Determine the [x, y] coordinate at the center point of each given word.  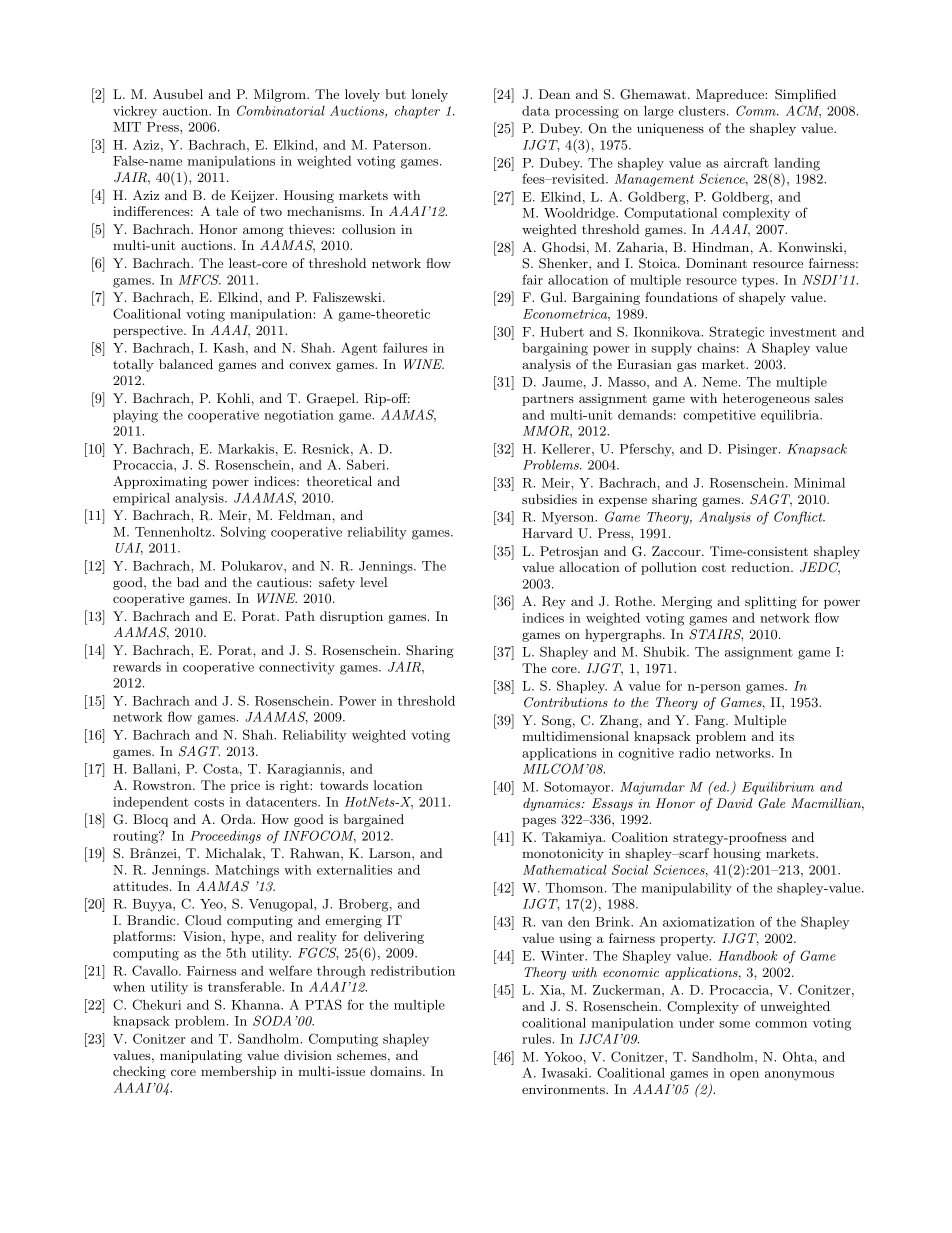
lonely [430, 95]
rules [538, 1039]
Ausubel [178, 94]
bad [188, 582]
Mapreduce [731, 95]
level [373, 582]
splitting [771, 602]
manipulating [201, 1056]
